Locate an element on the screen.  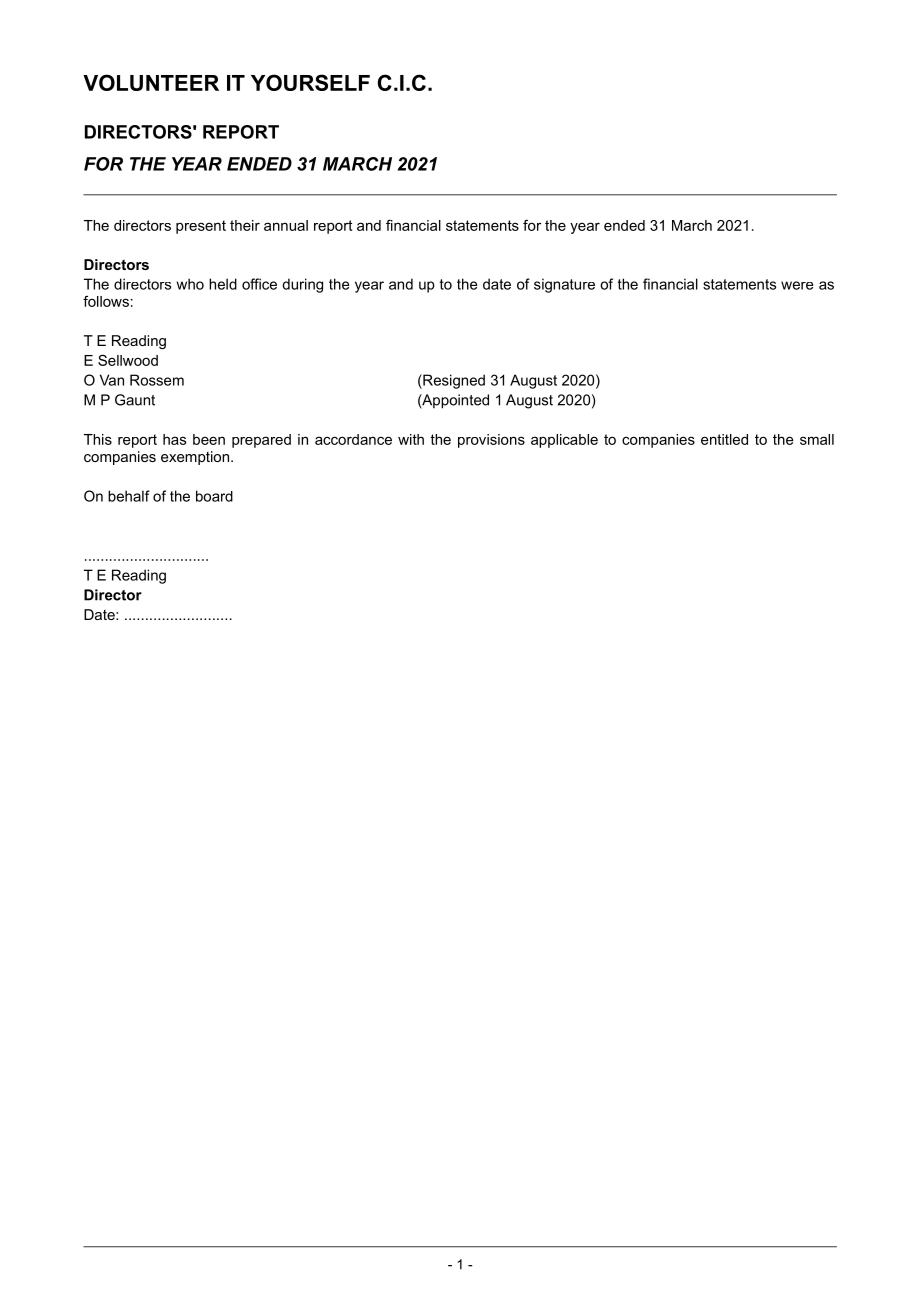
VOLUNTEER is located at coordinates (151, 82).
